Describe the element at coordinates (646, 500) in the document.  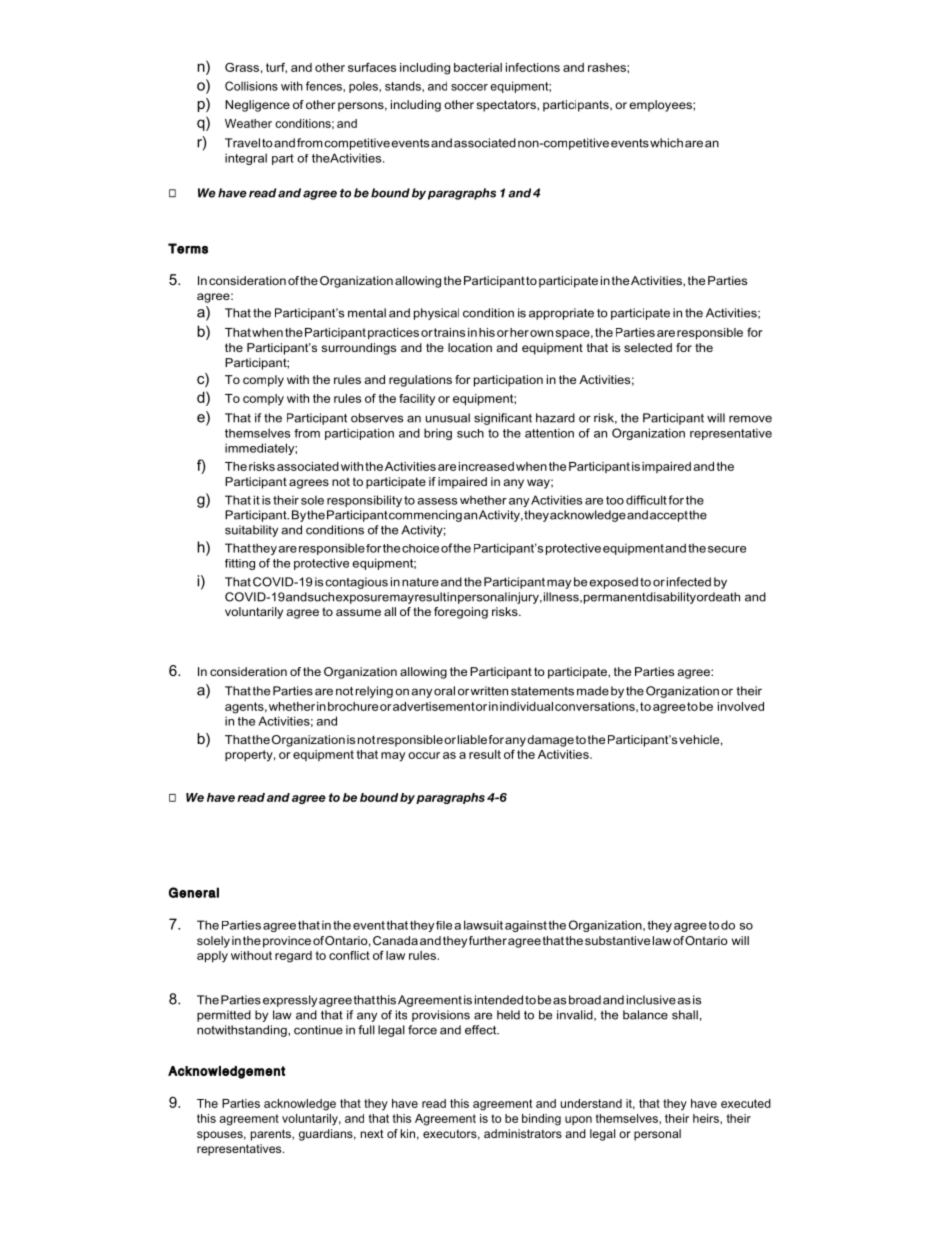
I see `difficult` at that location.
